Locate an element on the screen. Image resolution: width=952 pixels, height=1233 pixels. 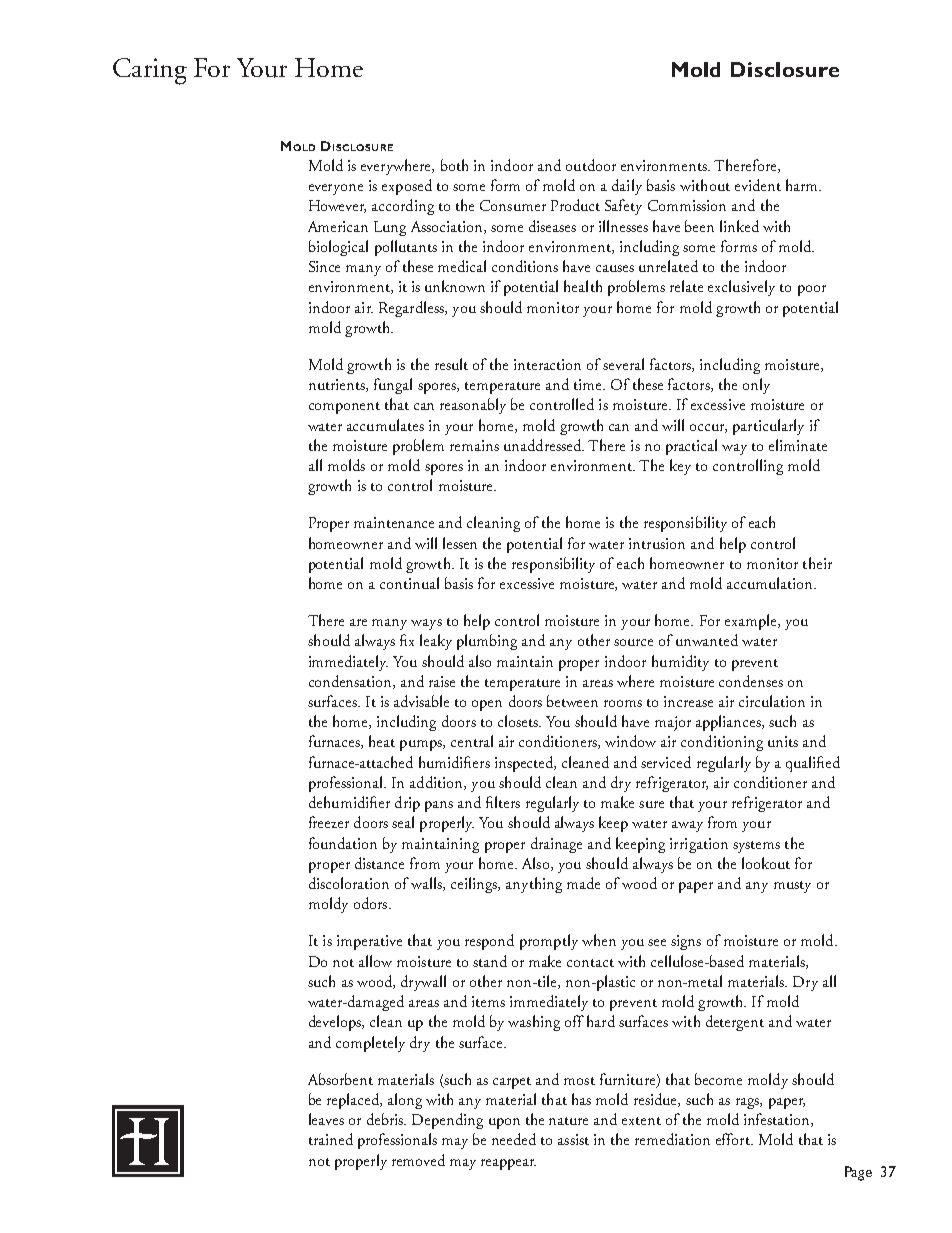
remains is located at coordinates (474, 445).
